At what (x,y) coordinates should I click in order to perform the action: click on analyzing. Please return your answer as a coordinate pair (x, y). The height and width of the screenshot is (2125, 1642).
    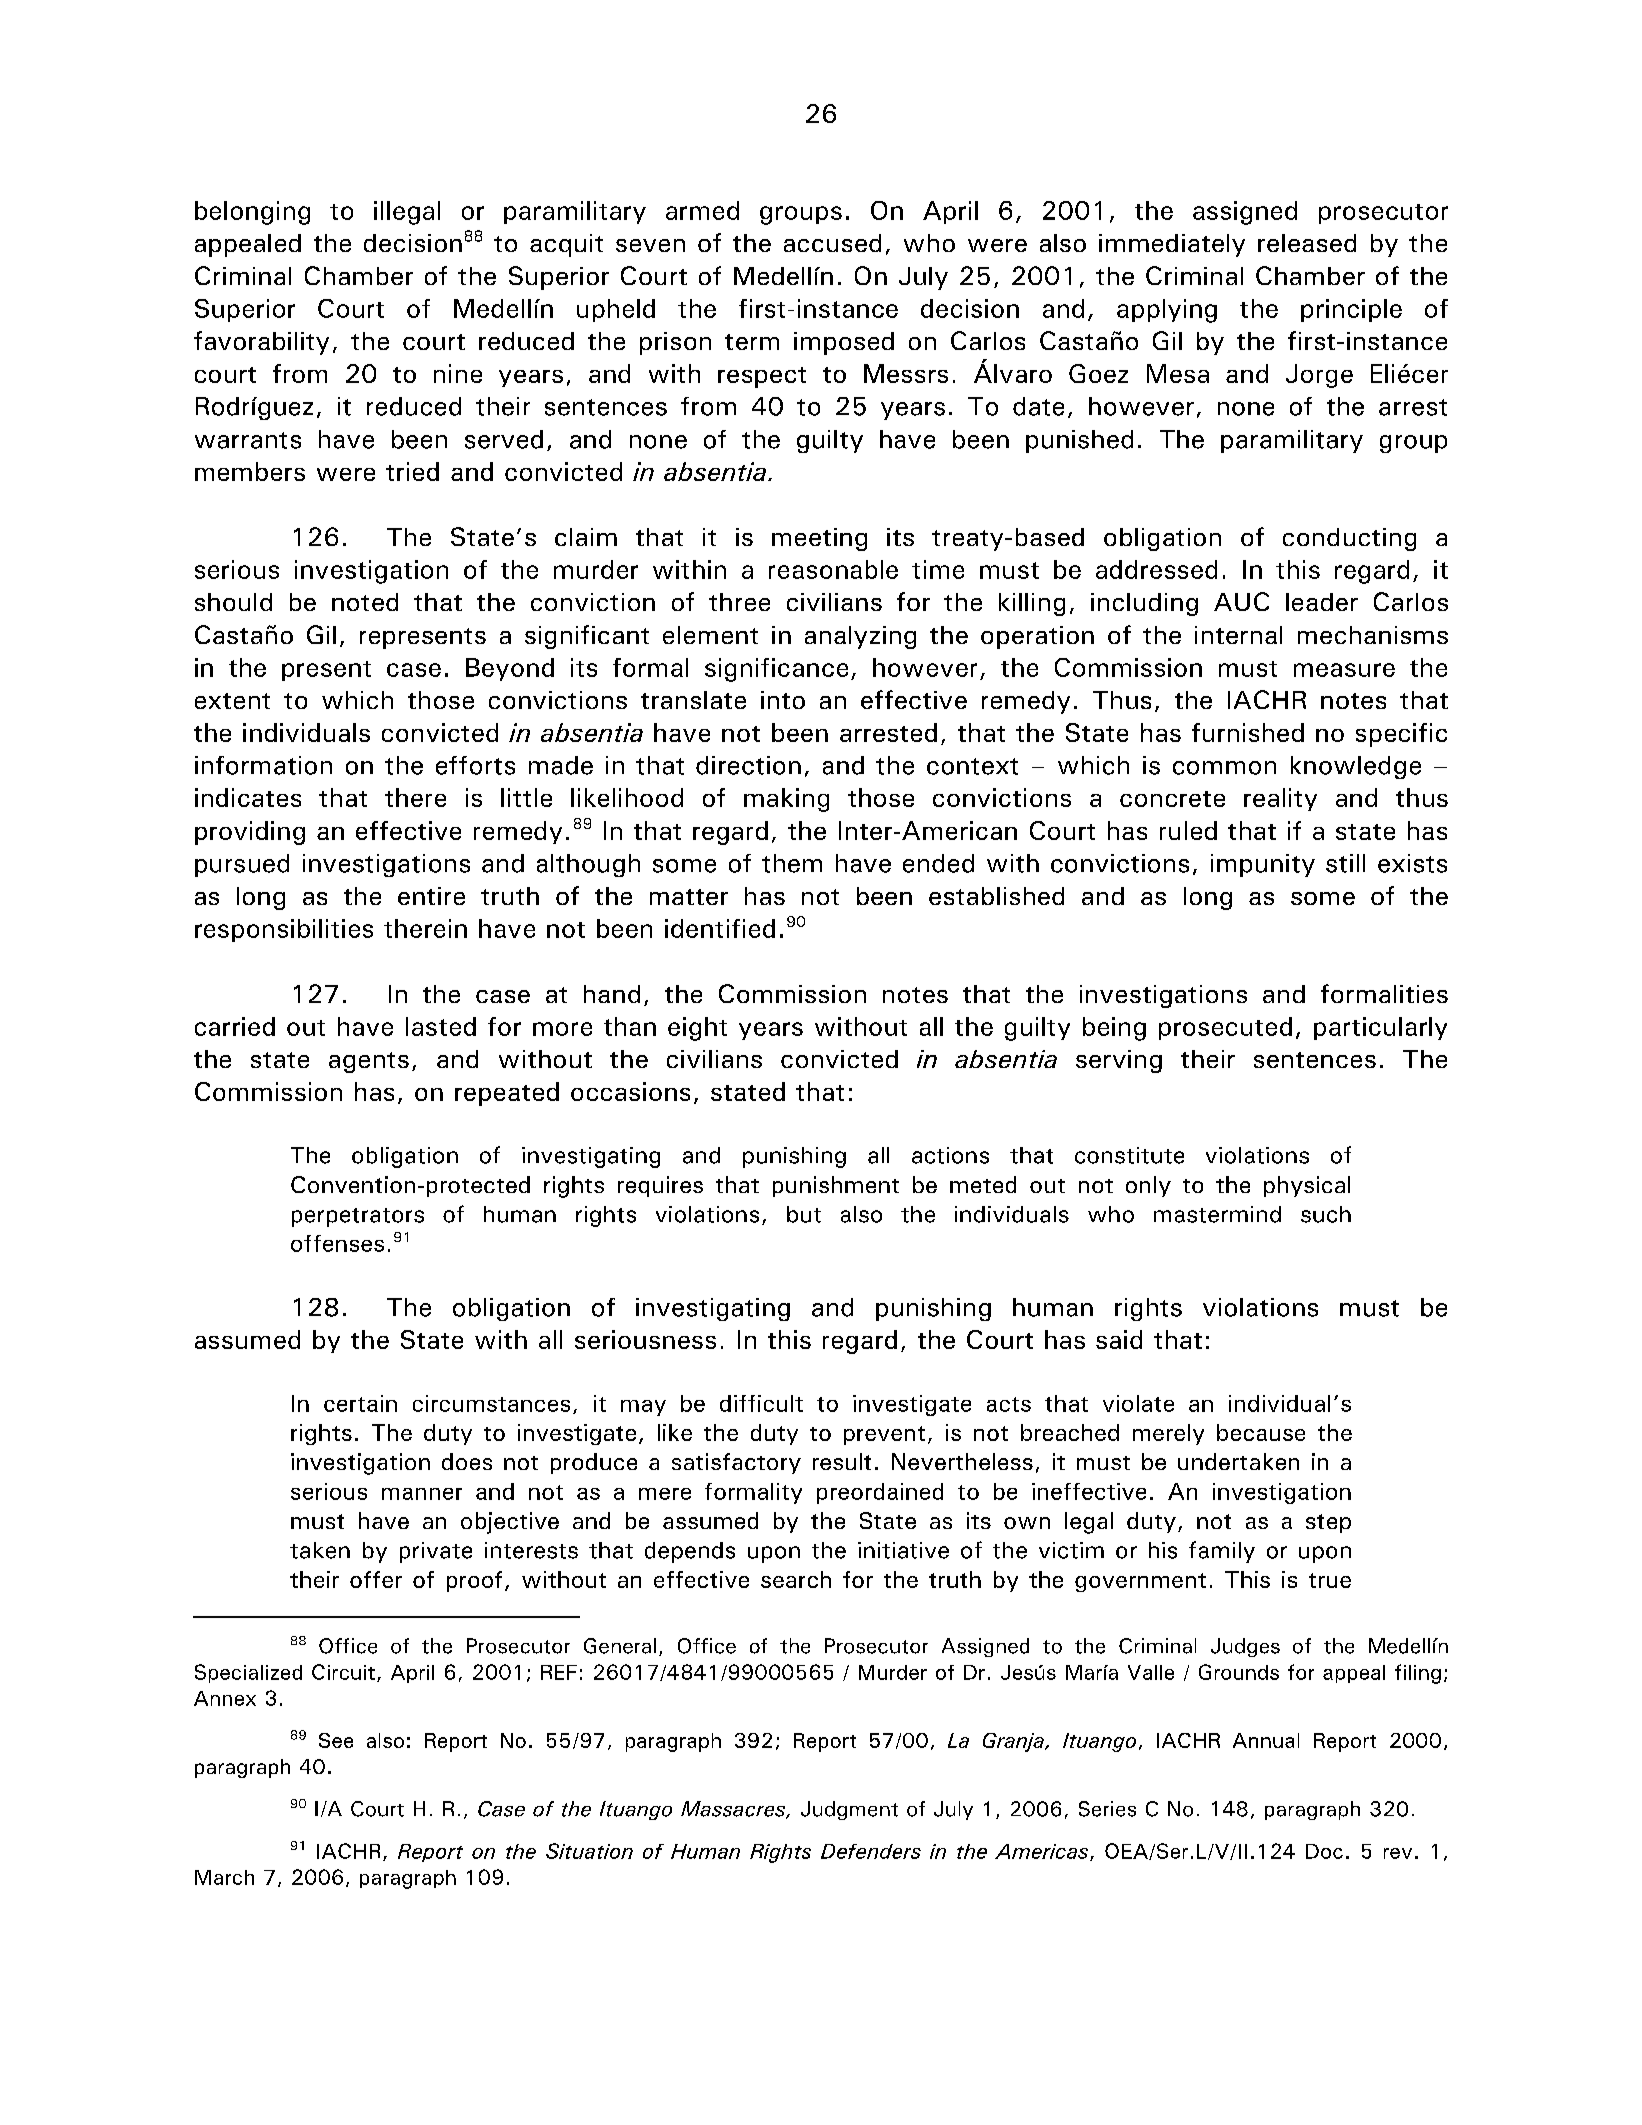
    Looking at the image, I should click on (860, 637).
